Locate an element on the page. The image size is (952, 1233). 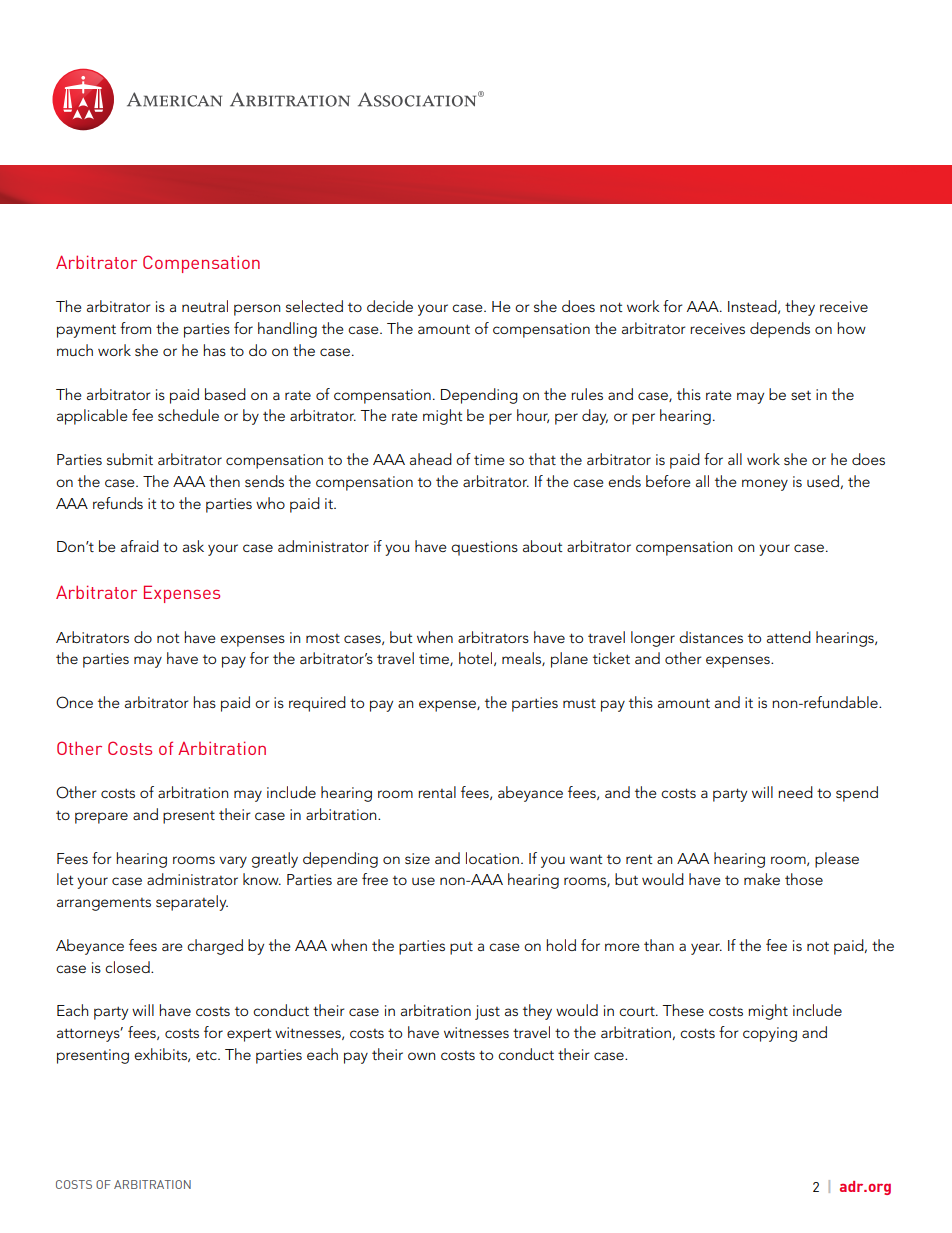
Once is located at coordinates (74, 702).
